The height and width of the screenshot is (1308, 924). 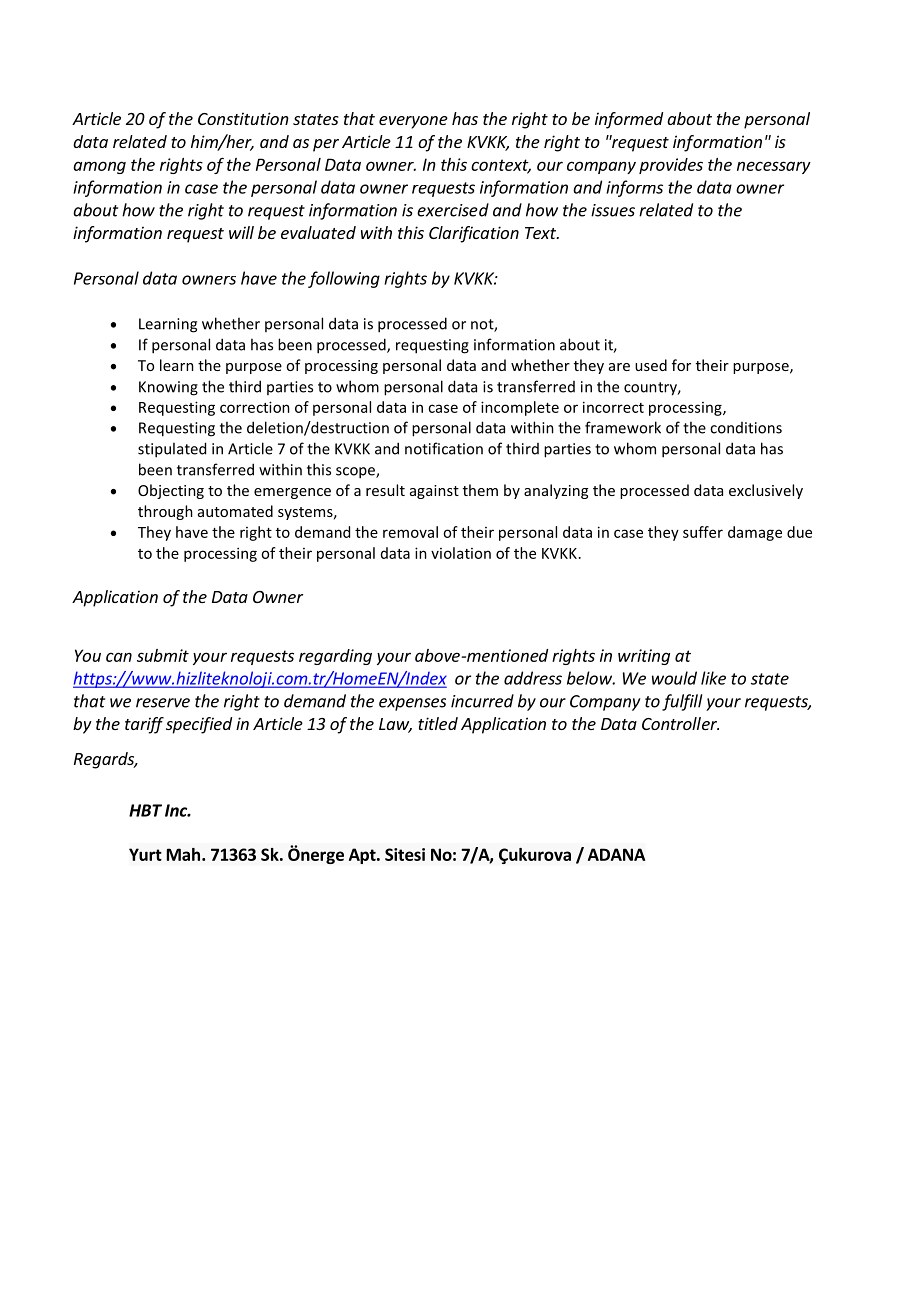 I want to click on everyone, so click(x=413, y=122).
